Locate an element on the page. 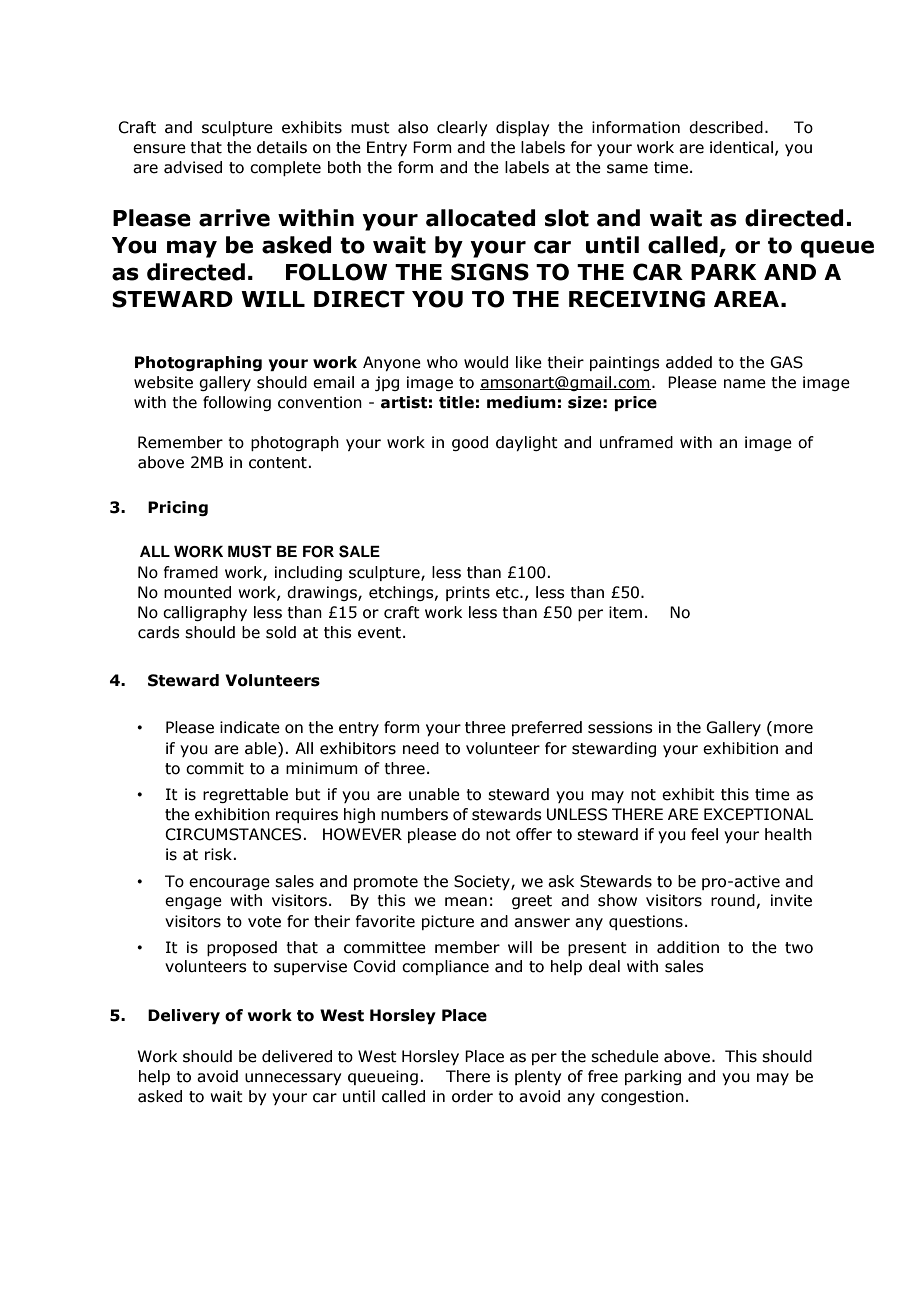 The width and height of the image is (924, 1308). congestion is located at coordinates (642, 1097).
